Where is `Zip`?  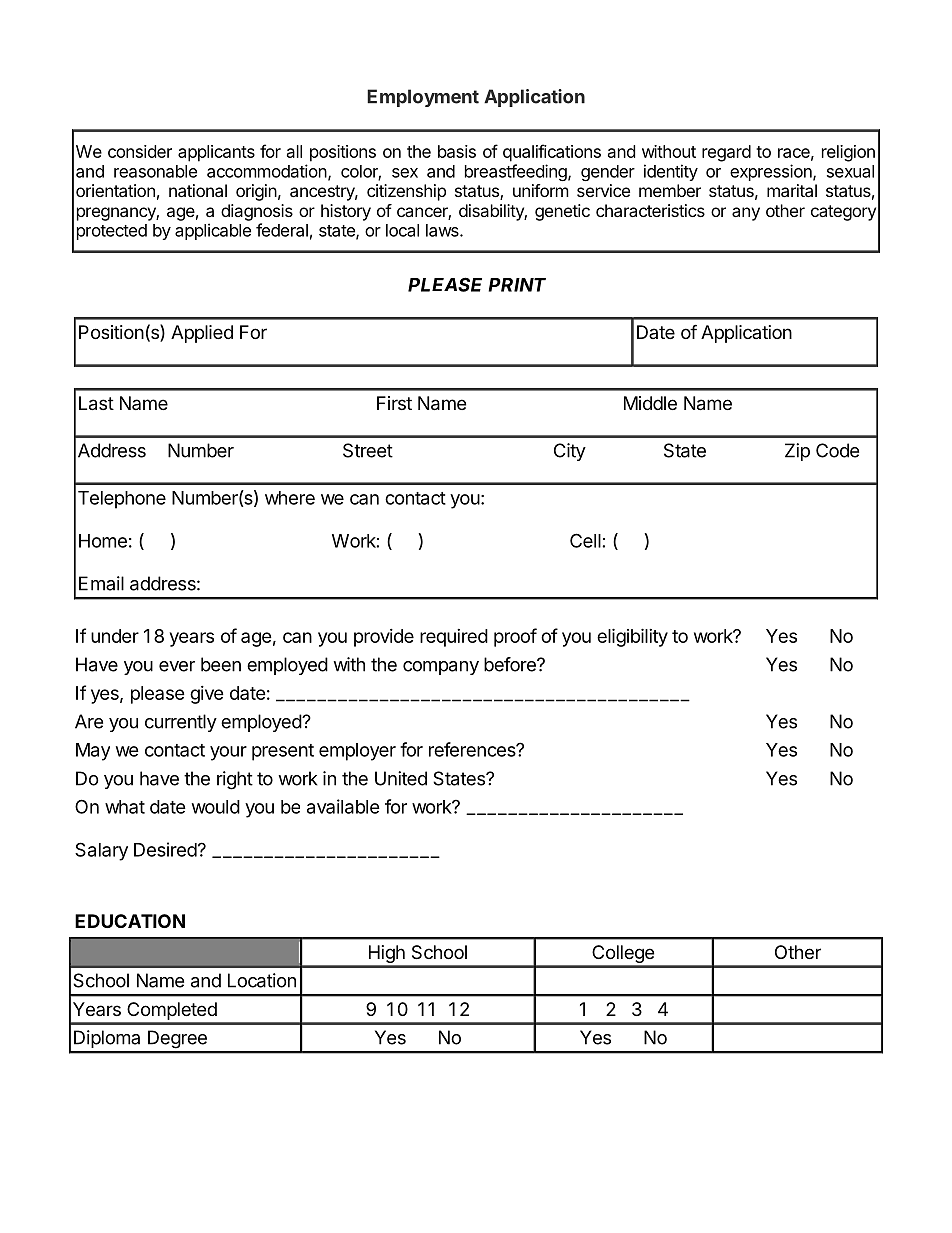
Zip is located at coordinates (797, 452).
